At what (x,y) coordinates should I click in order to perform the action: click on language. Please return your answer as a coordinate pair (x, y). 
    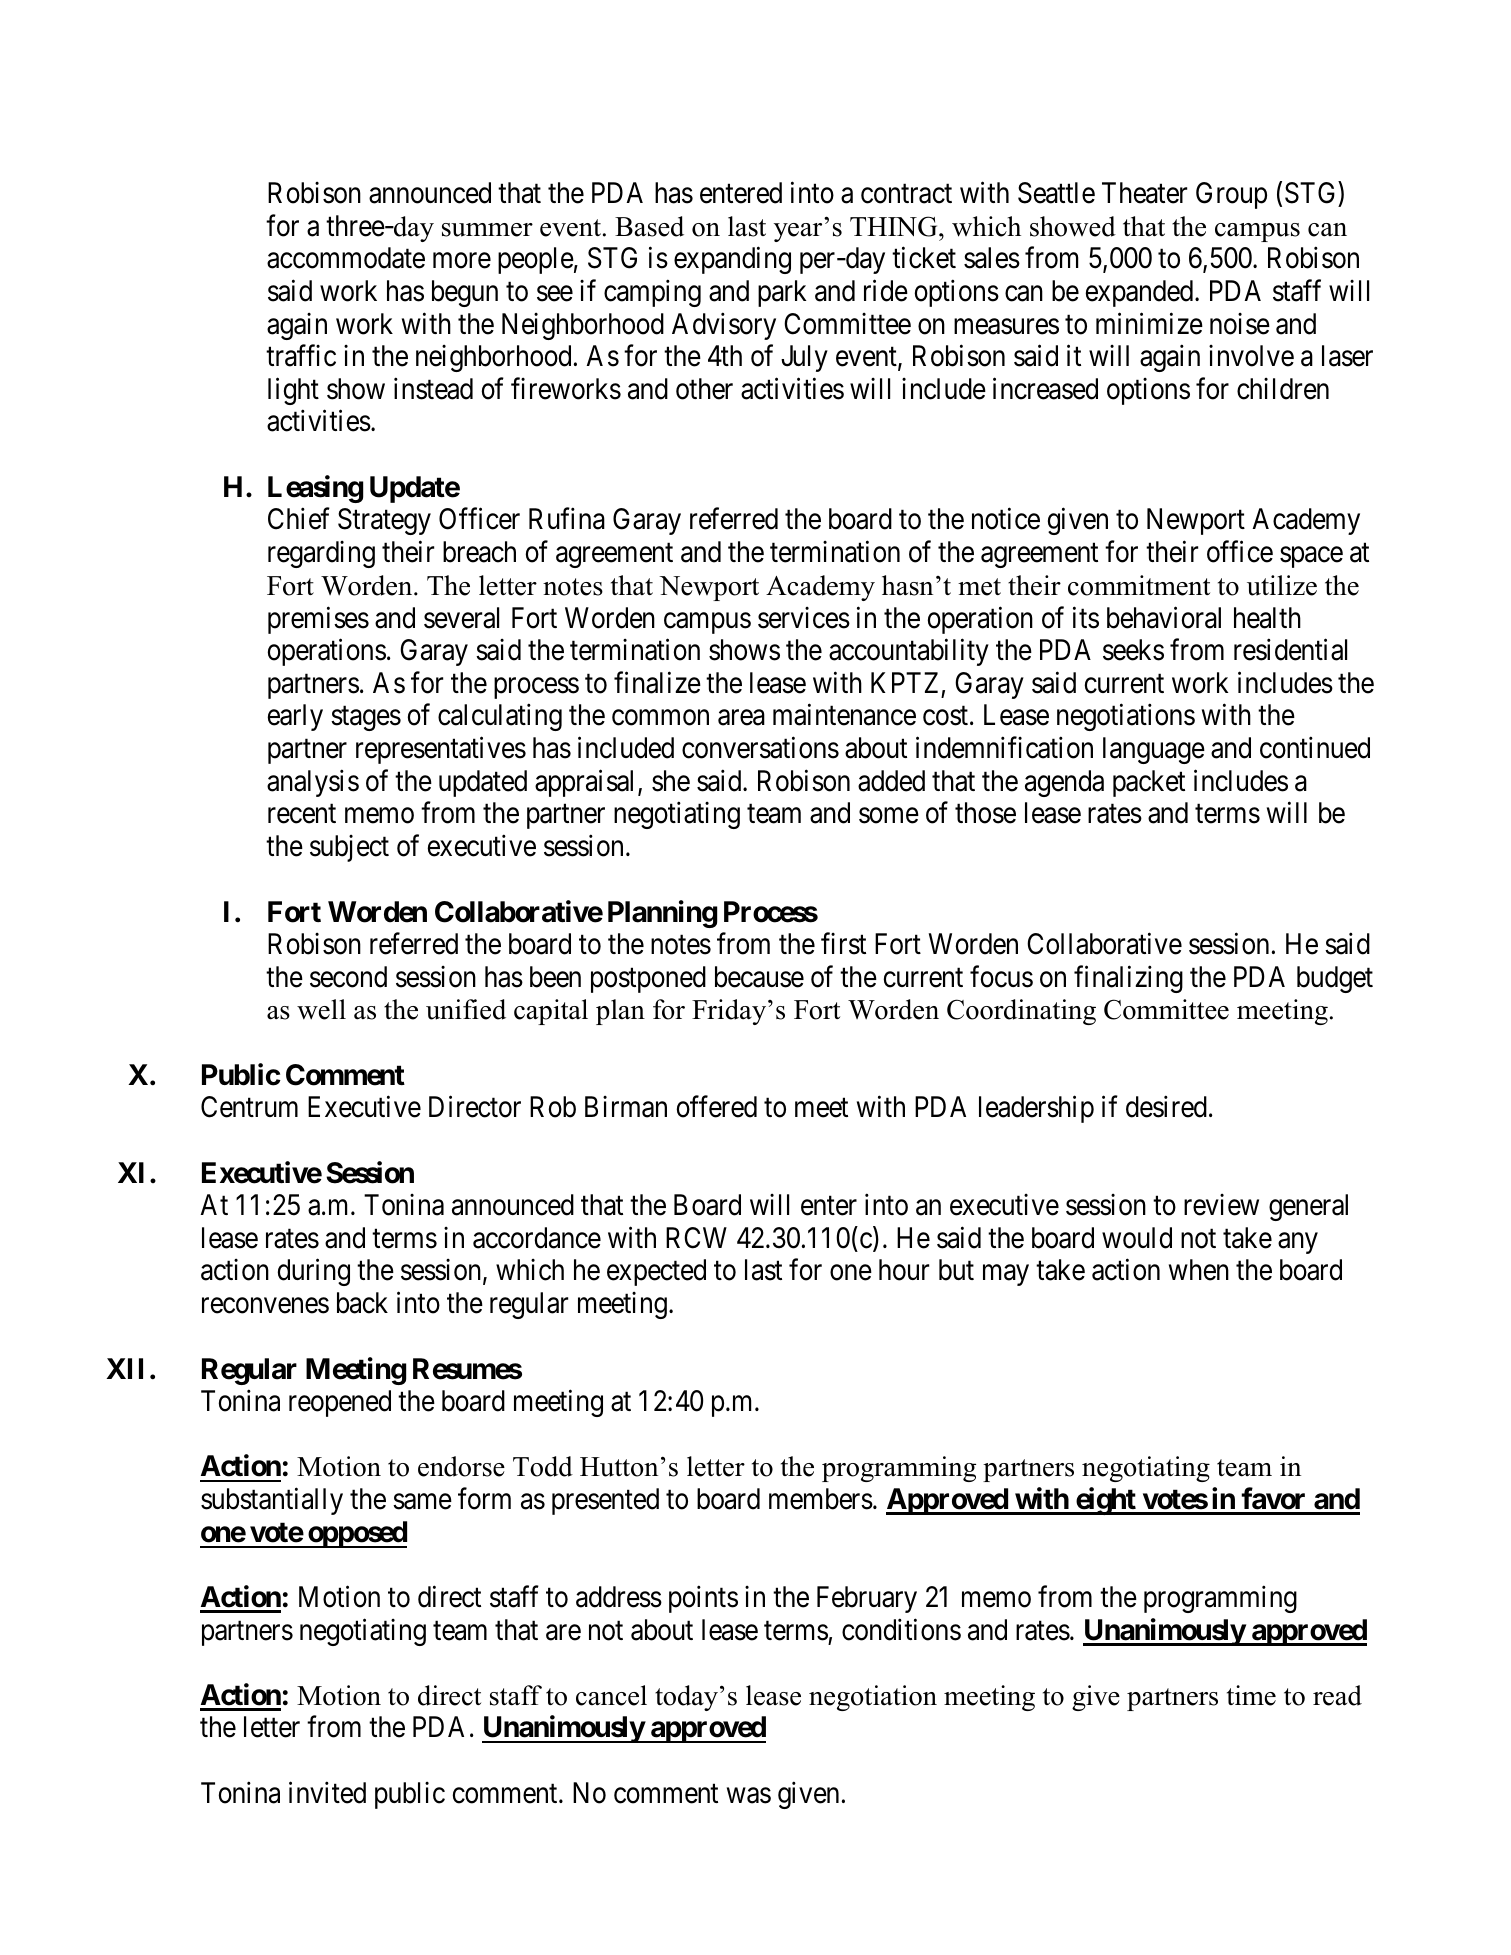
    Looking at the image, I should click on (1154, 750).
